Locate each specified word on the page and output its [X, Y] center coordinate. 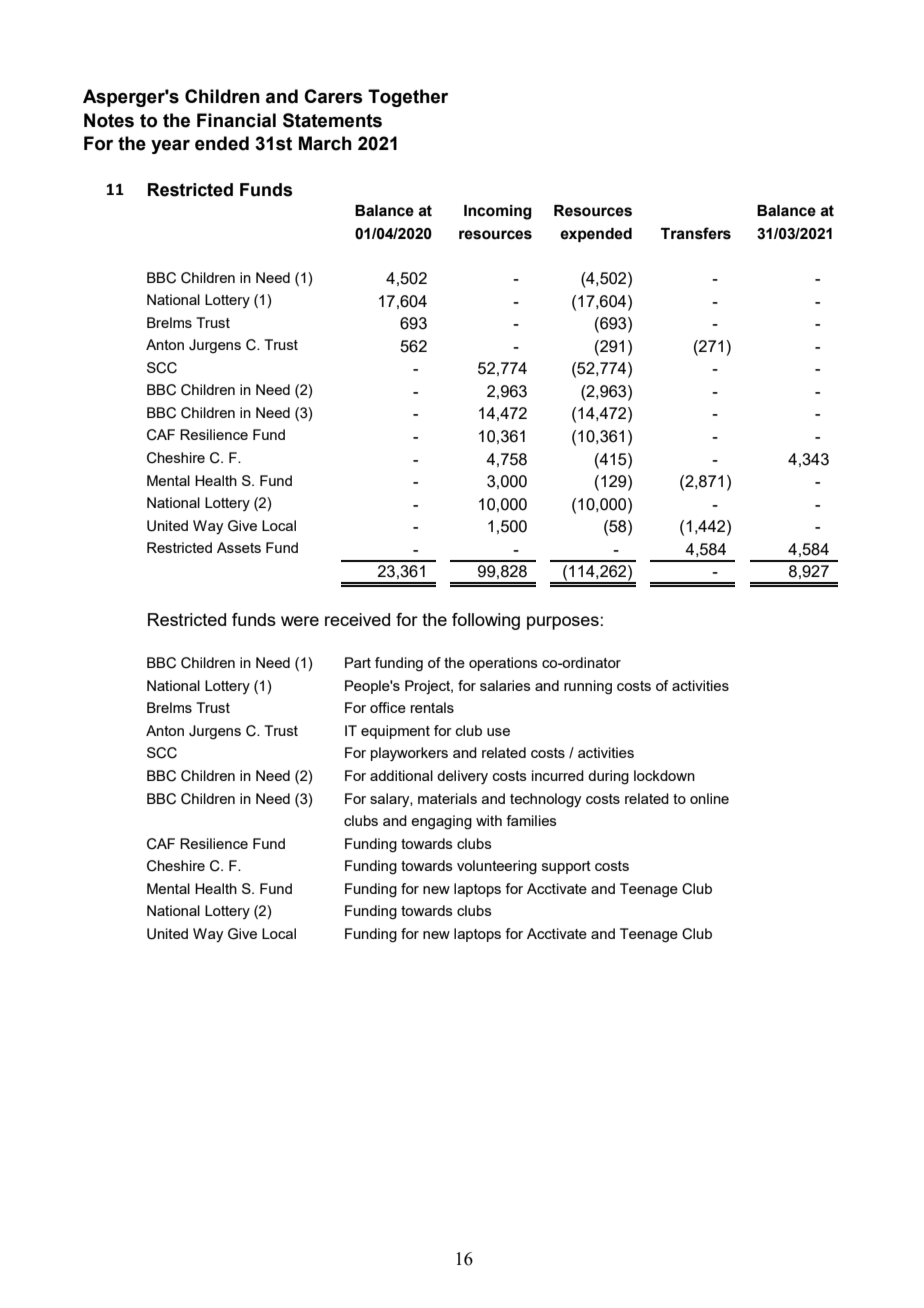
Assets [239, 547]
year [170, 147]
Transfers [696, 233]
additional [401, 775]
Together [408, 98]
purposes [563, 623]
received [357, 619]
